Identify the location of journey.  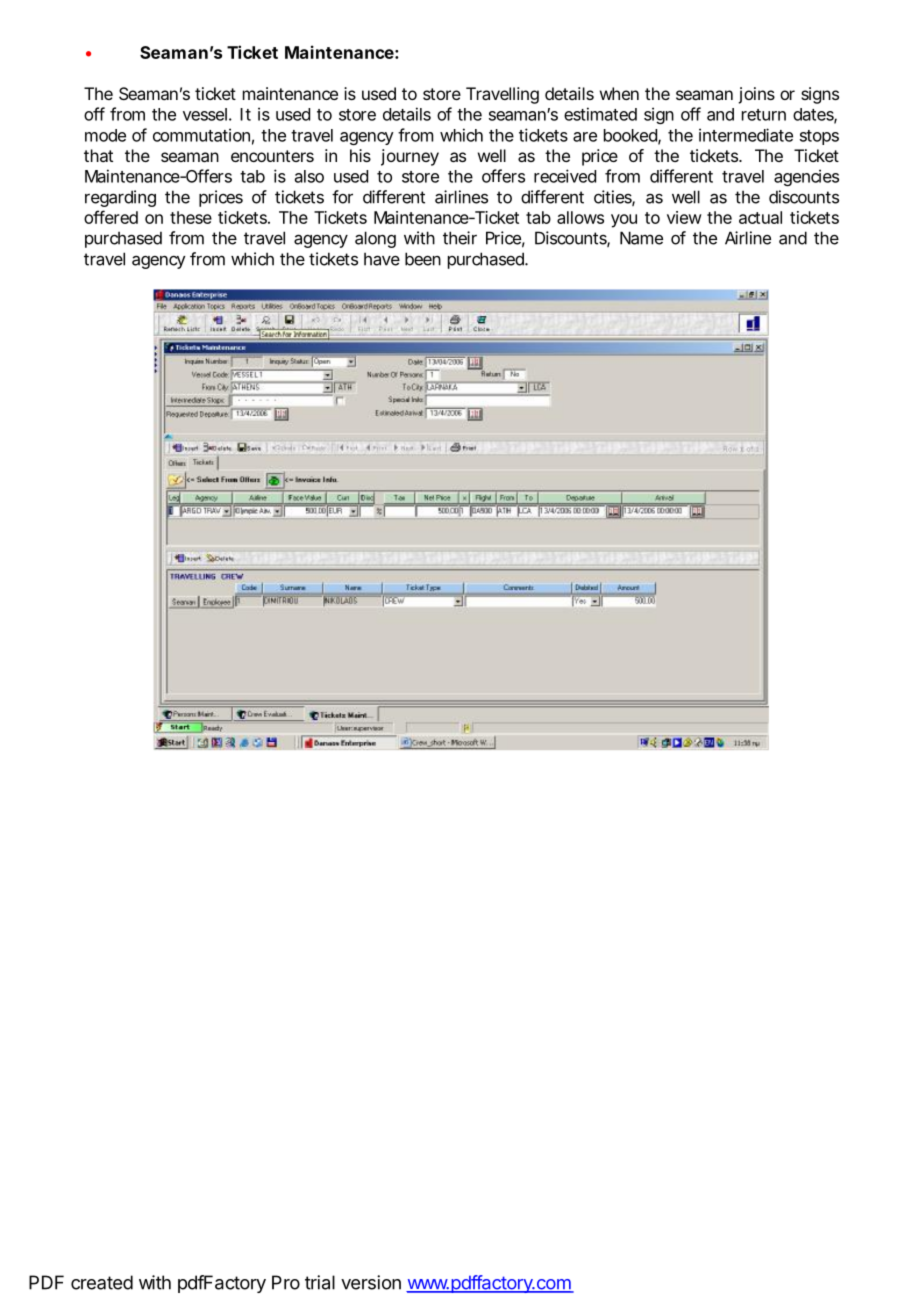
(410, 157).
